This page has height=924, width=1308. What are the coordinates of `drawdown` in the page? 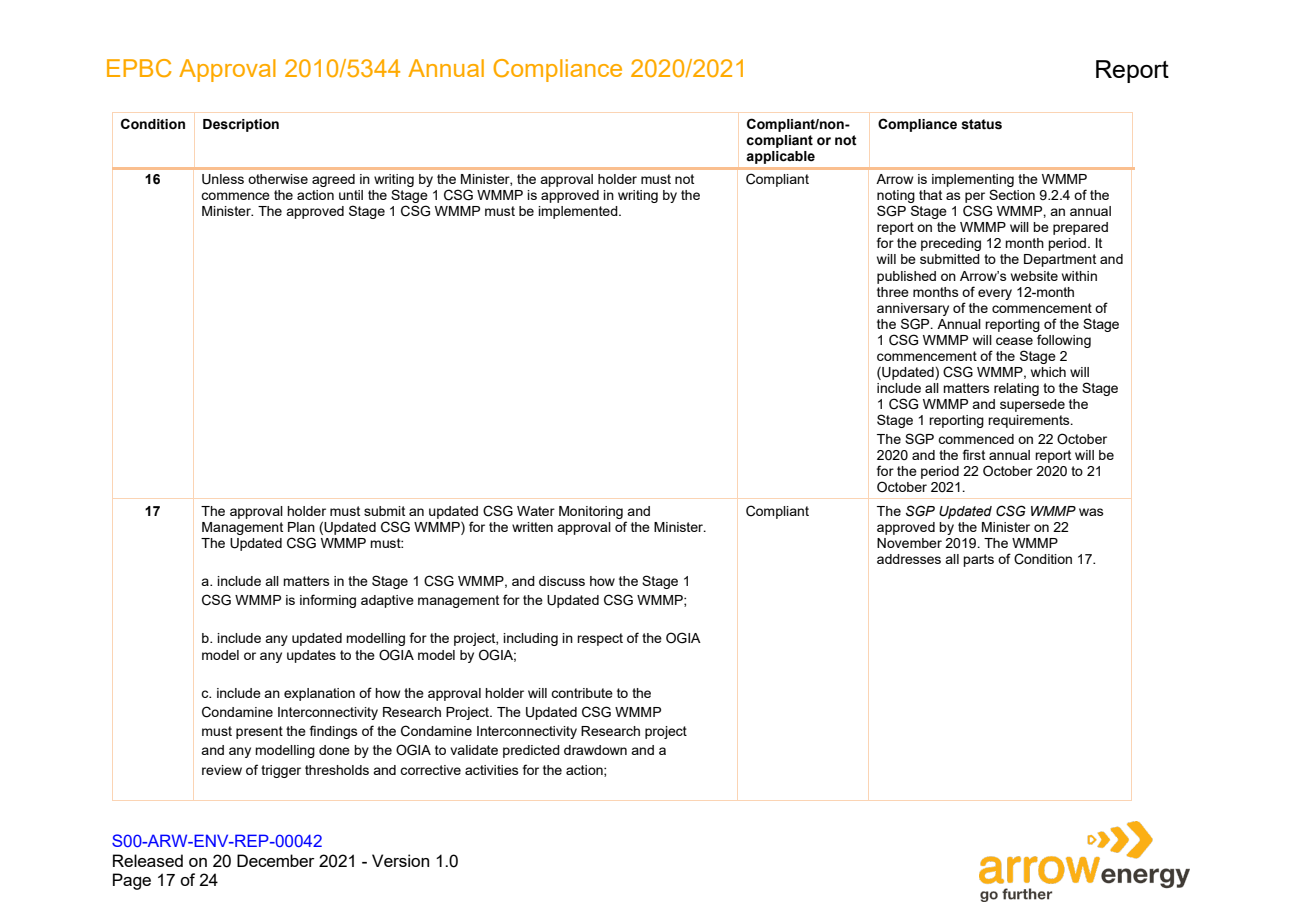 It's located at (595, 750).
